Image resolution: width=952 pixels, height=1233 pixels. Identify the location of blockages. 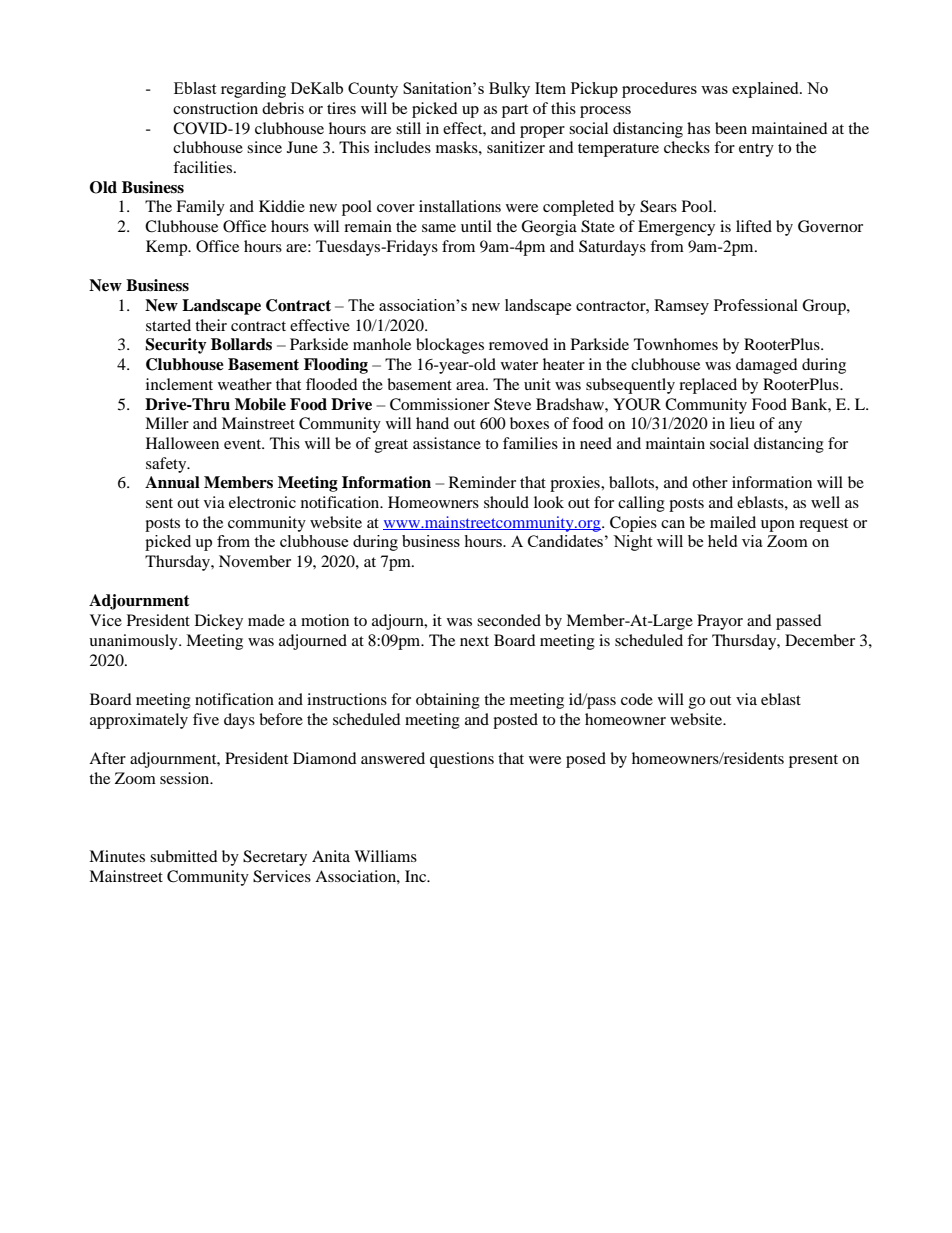
(450, 346).
